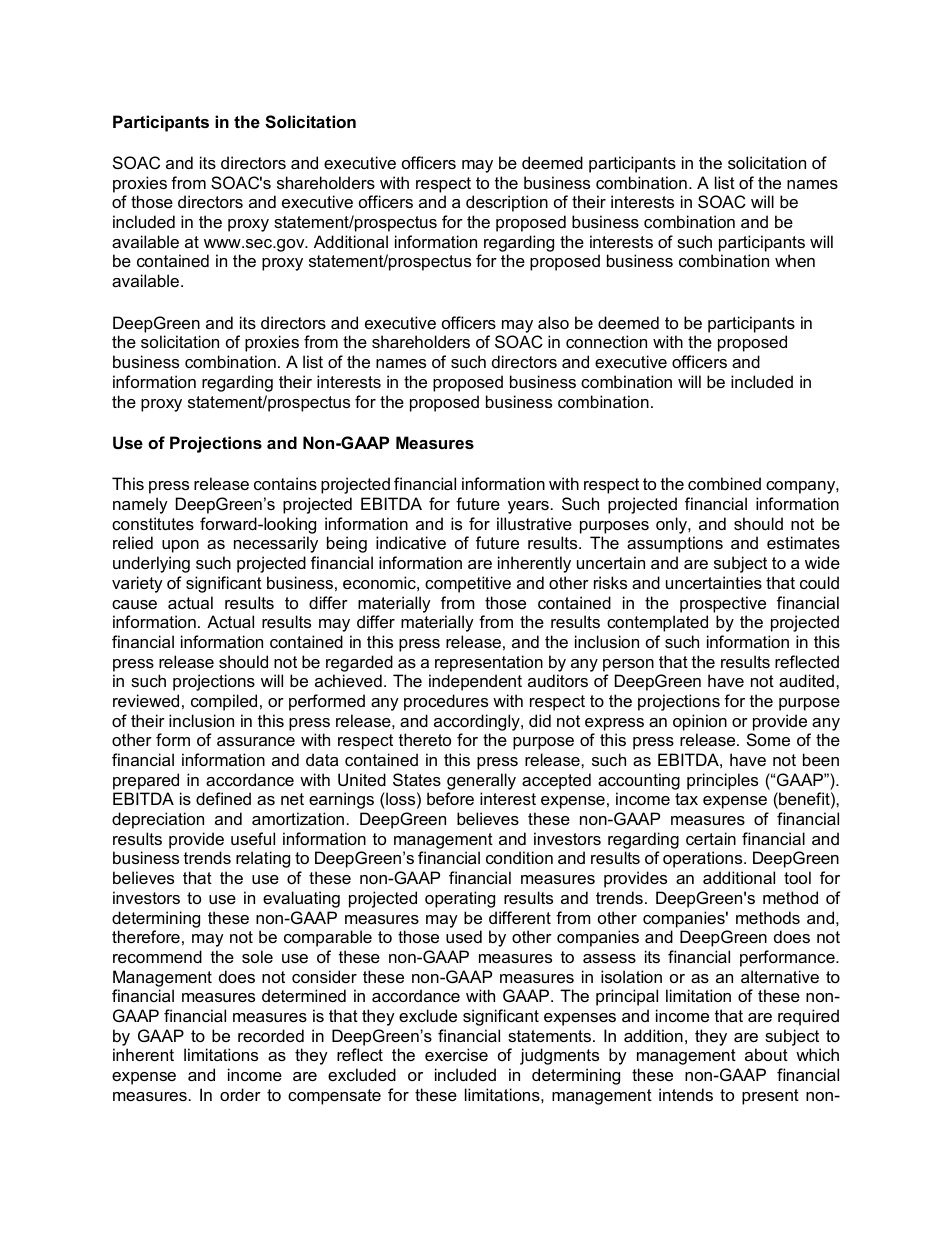 Image resolution: width=952 pixels, height=1233 pixels. What do you see at coordinates (240, 1094) in the screenshot?
I see `order` at bounding box center [240, 1094].
